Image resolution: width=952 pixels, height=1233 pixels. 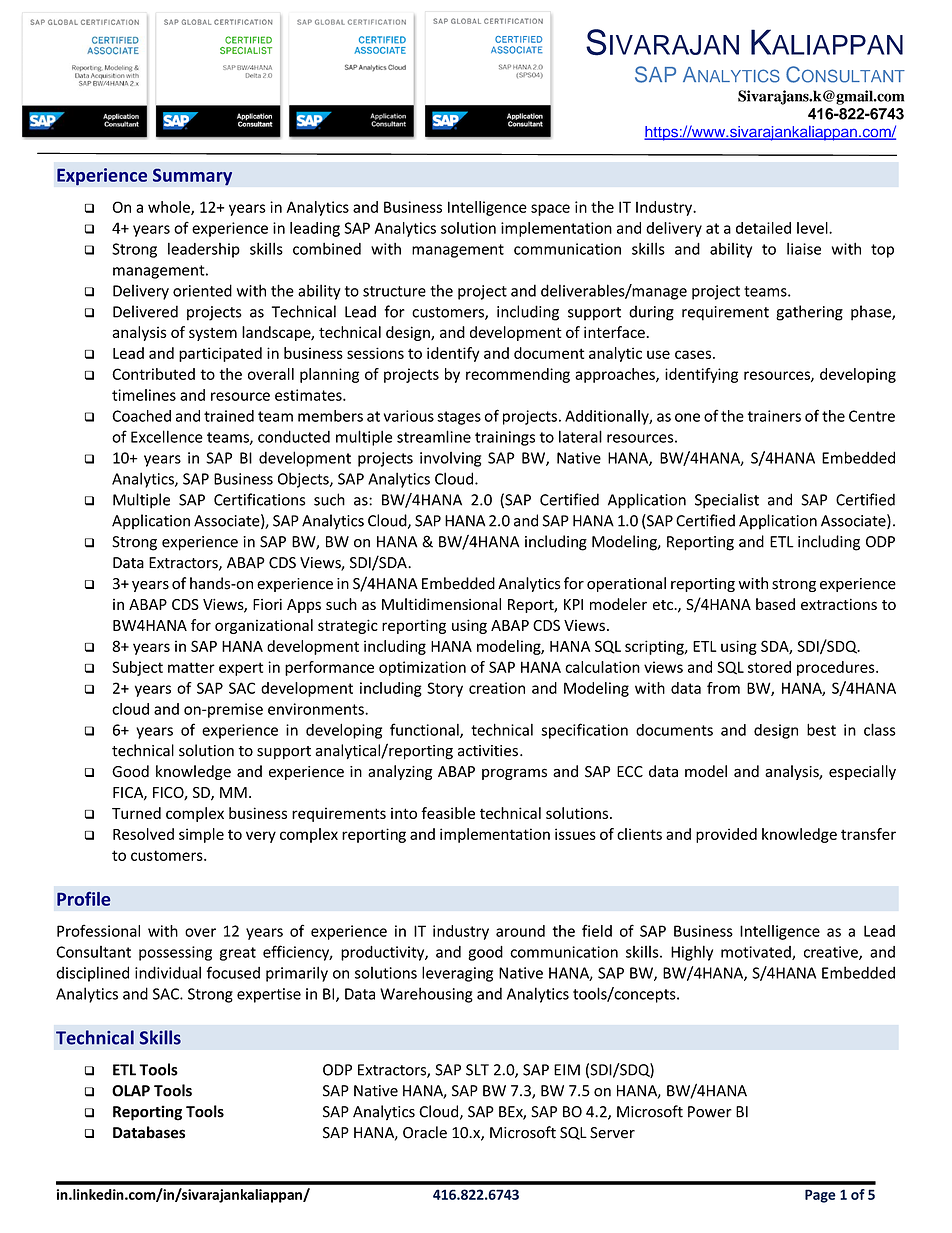 I want to click on space, so click(x=550, y=210).
